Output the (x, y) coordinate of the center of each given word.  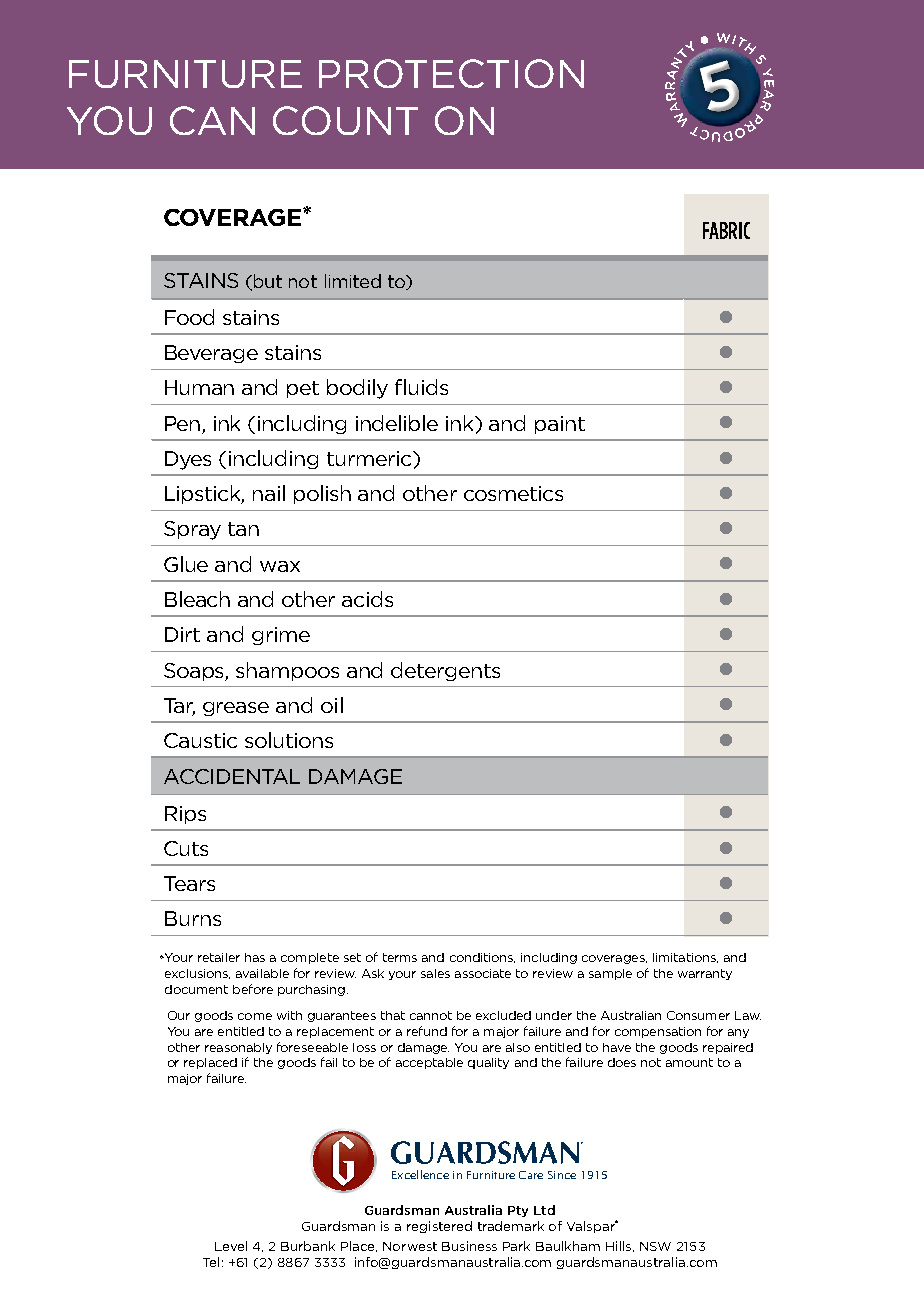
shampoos (287, 671)
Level (231, 1246)
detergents (445, 671)
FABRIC (726, 230)
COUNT (345, 120)
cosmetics (513, 493)
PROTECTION (451, 73)
